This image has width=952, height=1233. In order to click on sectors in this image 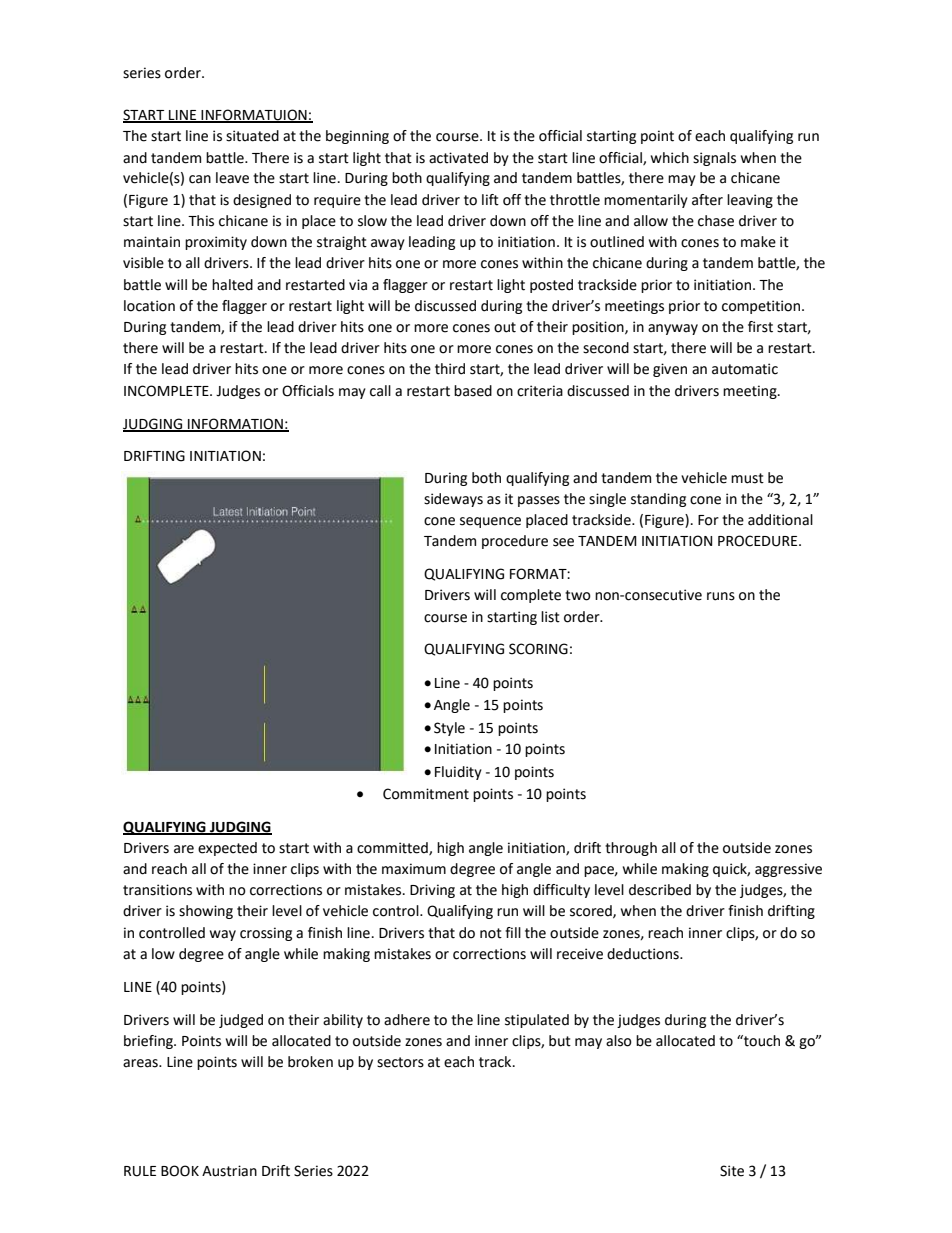, I will do `click(400, 1062)`.
